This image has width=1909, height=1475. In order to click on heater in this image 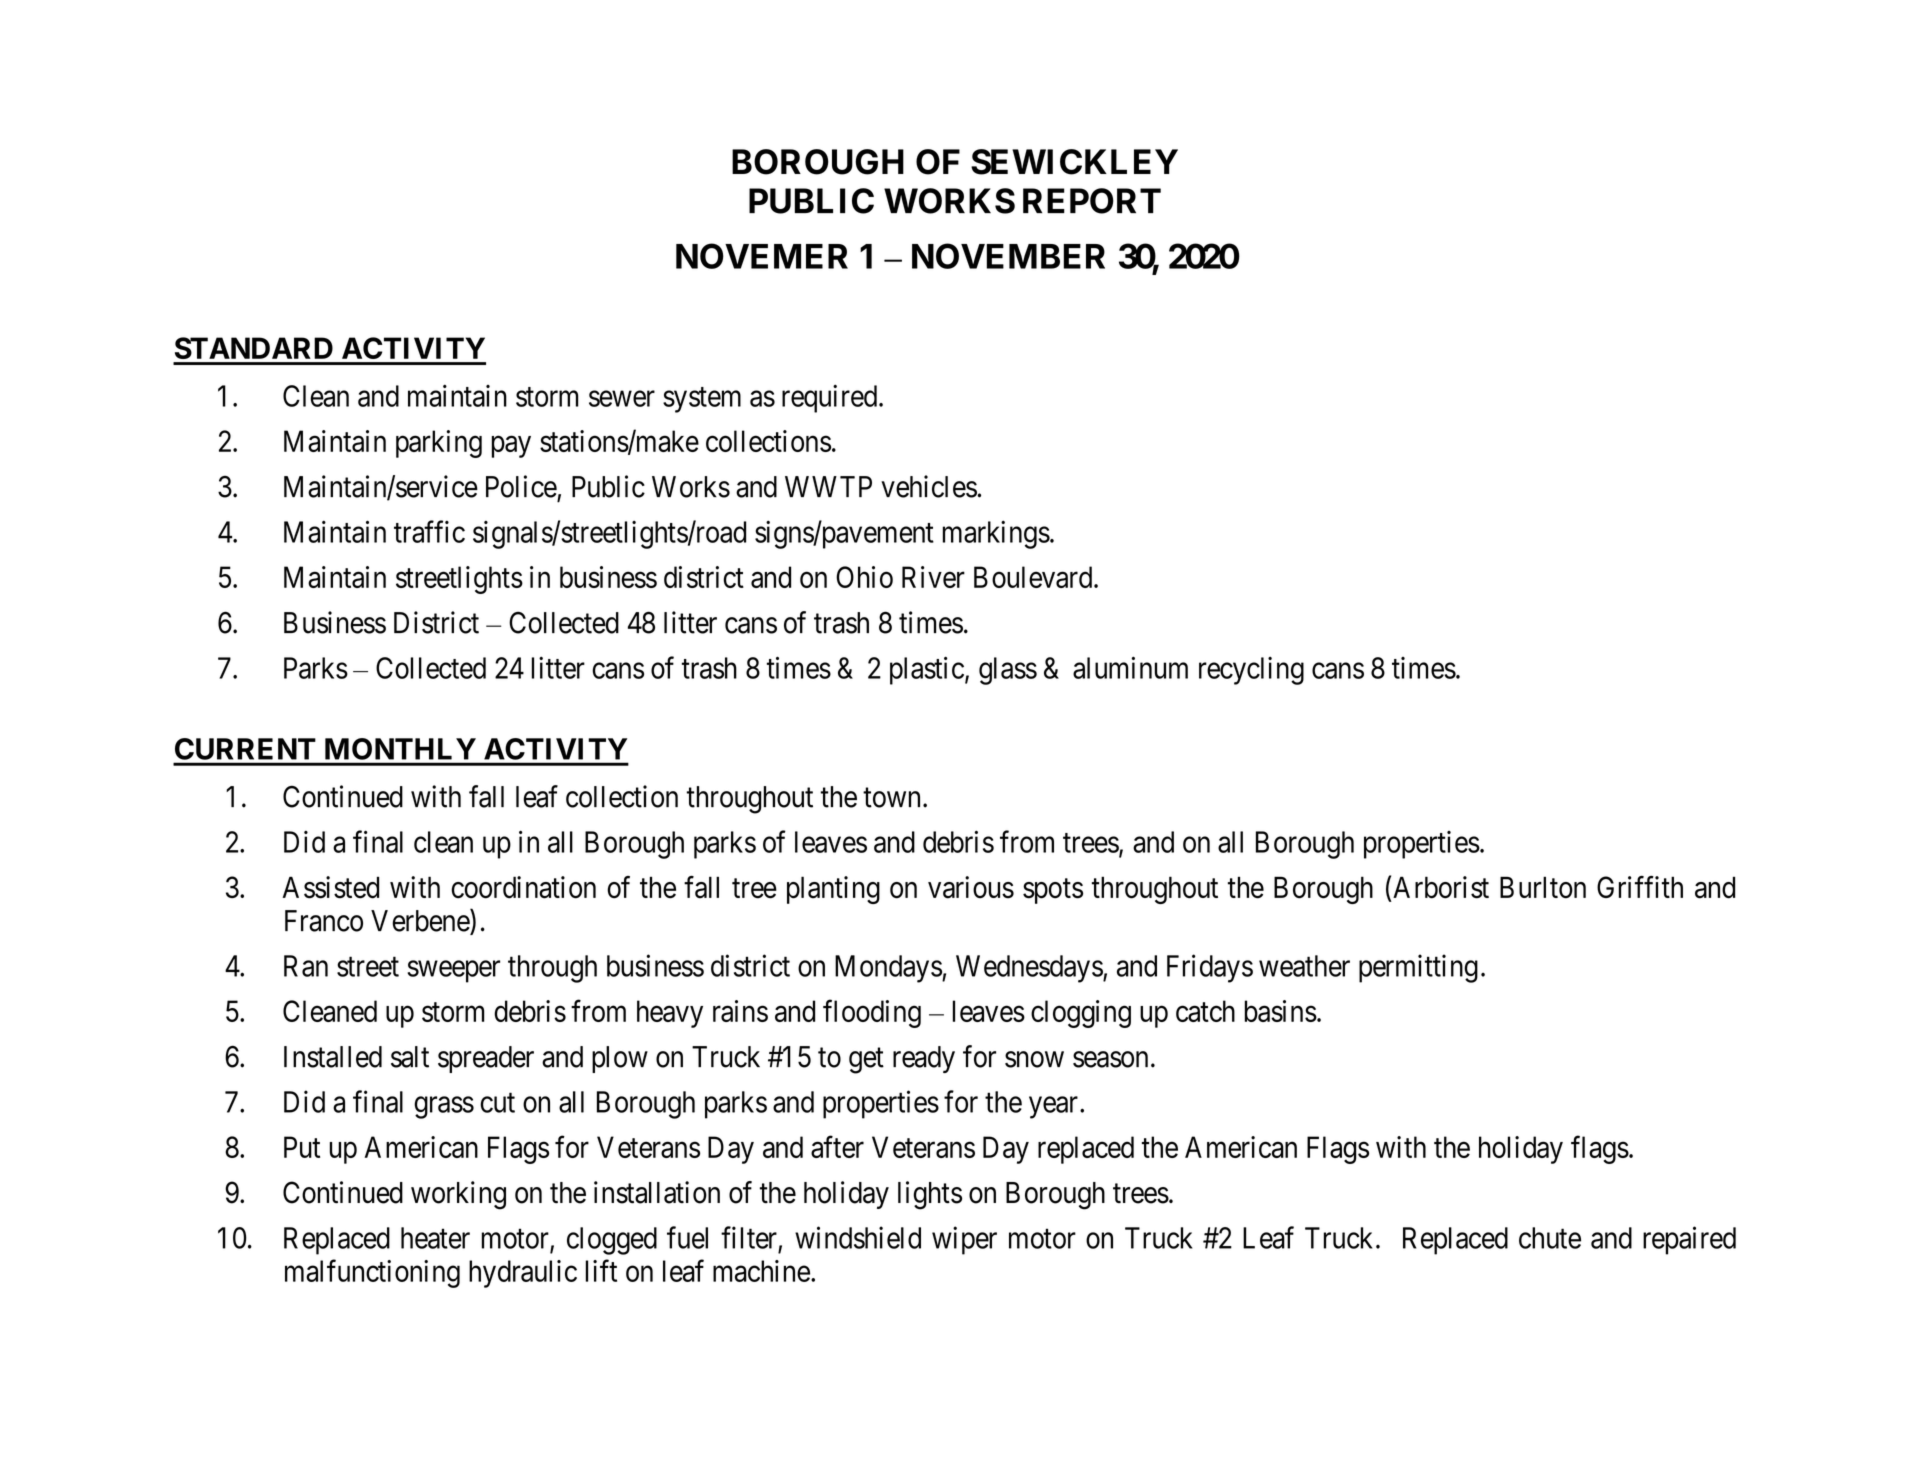, I will do `click(435, 1238)`.
